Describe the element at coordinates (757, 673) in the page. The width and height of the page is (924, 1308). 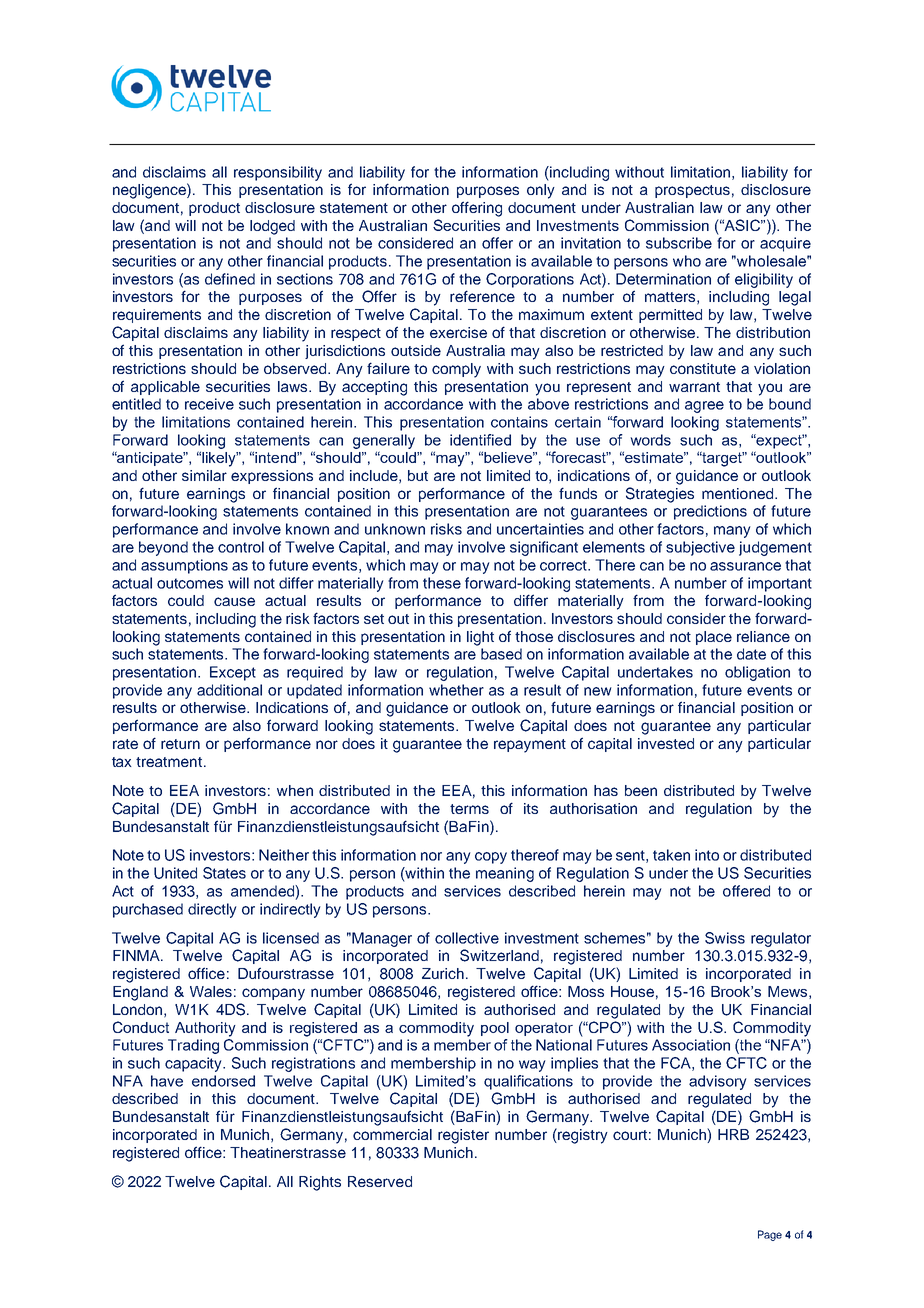
I see `obligation` at that location.
